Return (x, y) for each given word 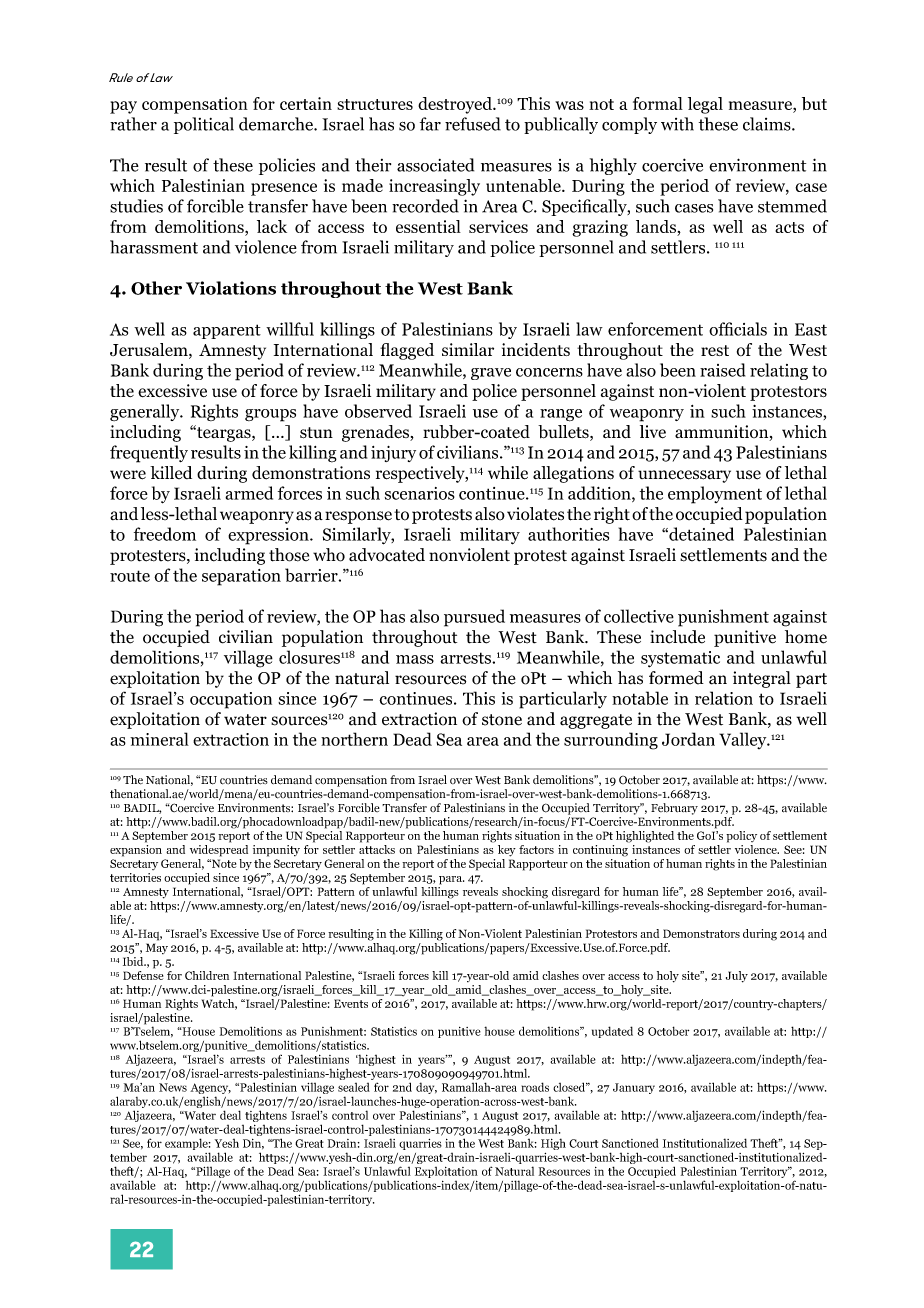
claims (768, 124)
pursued (474, 618)
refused (473, 124)
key (507, 851)
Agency (210, 1090)
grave (491, 374)
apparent (227, 331)
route (130, 576)
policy (741, 837)
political (204, 125)
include (677, 637)
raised (722, 370)
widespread (219, 851)
